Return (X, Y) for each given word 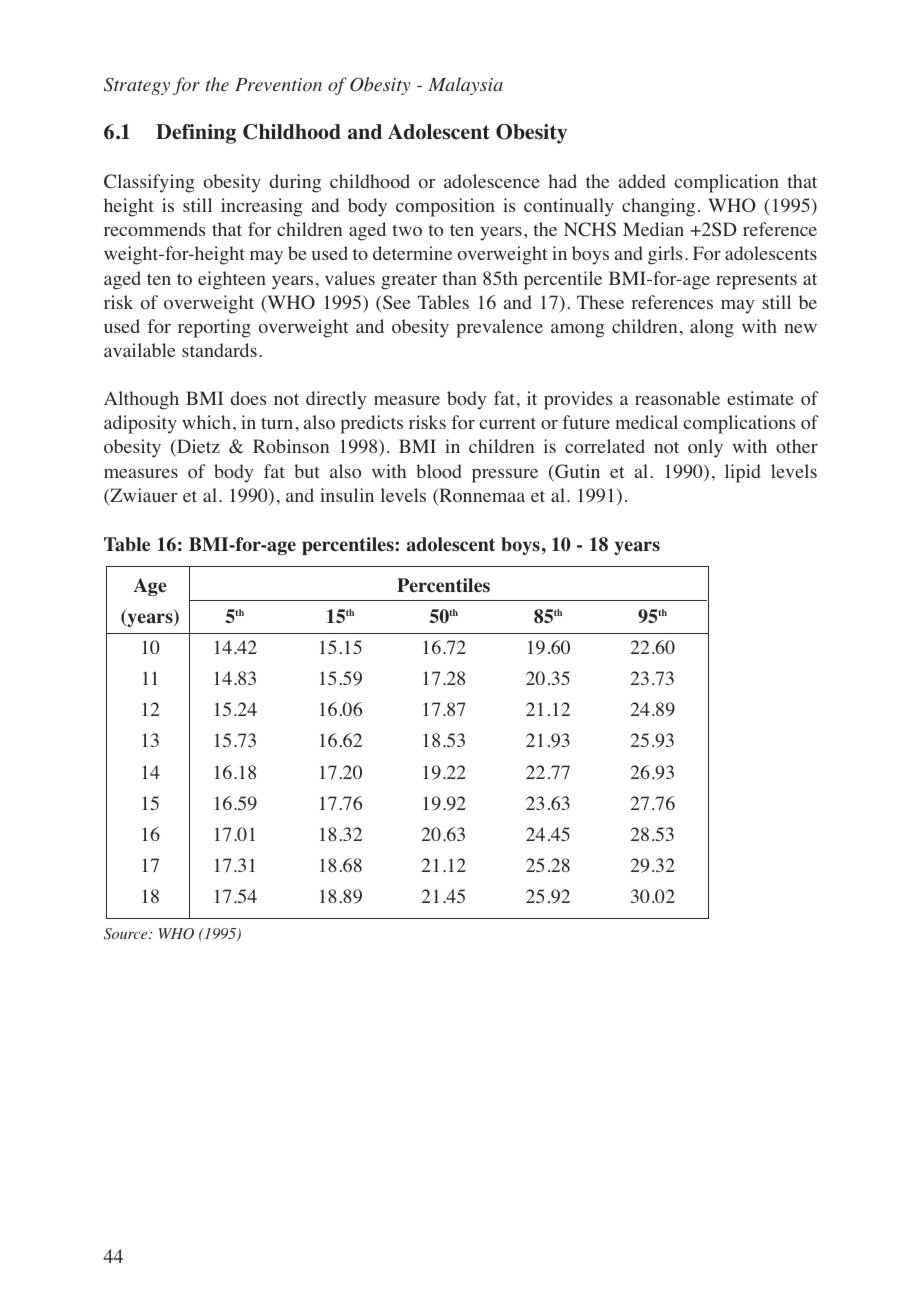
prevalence (499, 328)
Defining (196, 134)
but (307, 471)
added (642, 181)
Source (127, 934)
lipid (743, 473)
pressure (505, 475)
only (705, 448)
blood (439, 471)
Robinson (291, 446)
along (712, 328)
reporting (214, 328)
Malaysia (465, 86)
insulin (347, 495)
